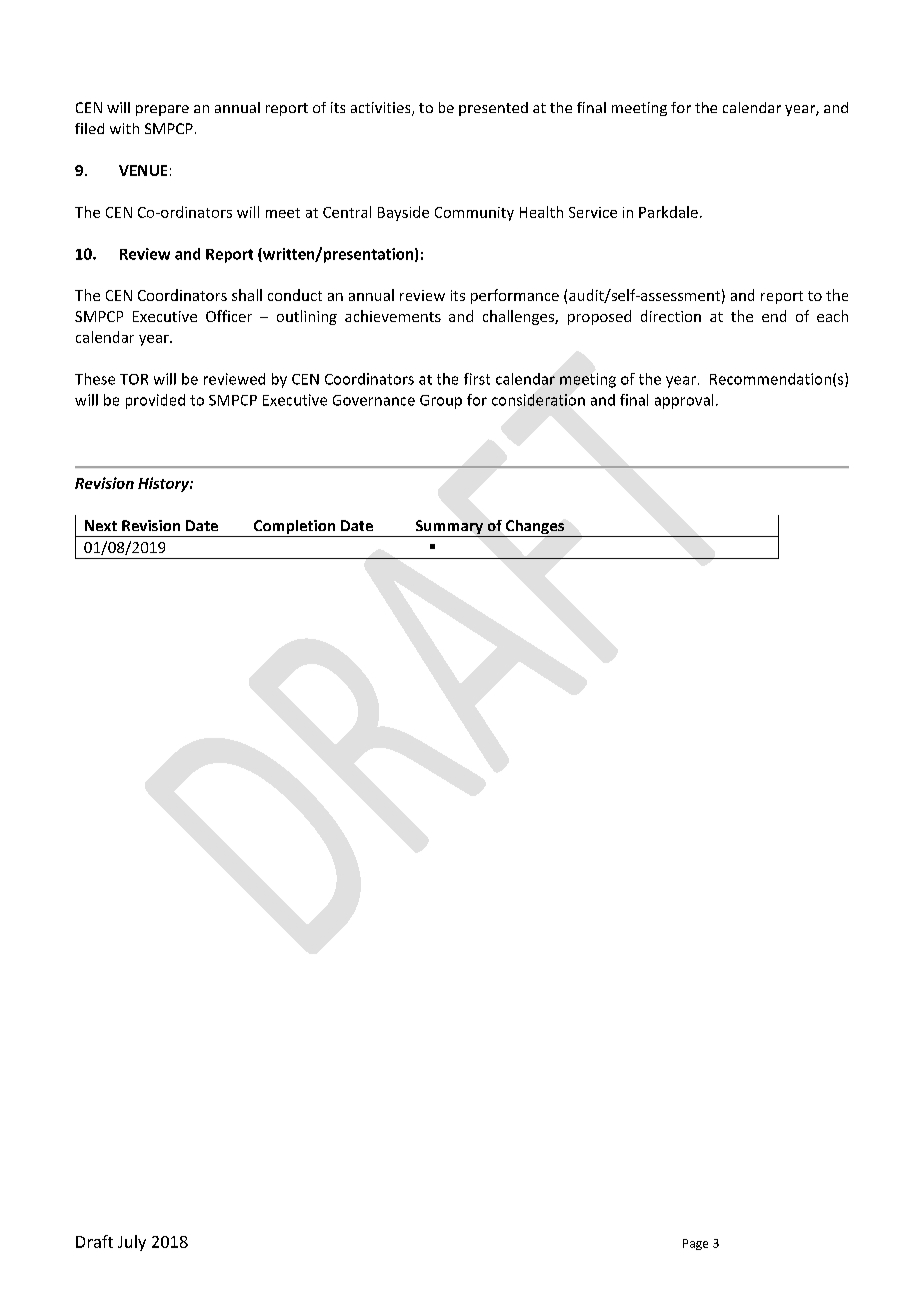 The height and width of the document is (1308, 924). Describe the element at coordinates (132, 1243) in the document. I see `July` at that location.
